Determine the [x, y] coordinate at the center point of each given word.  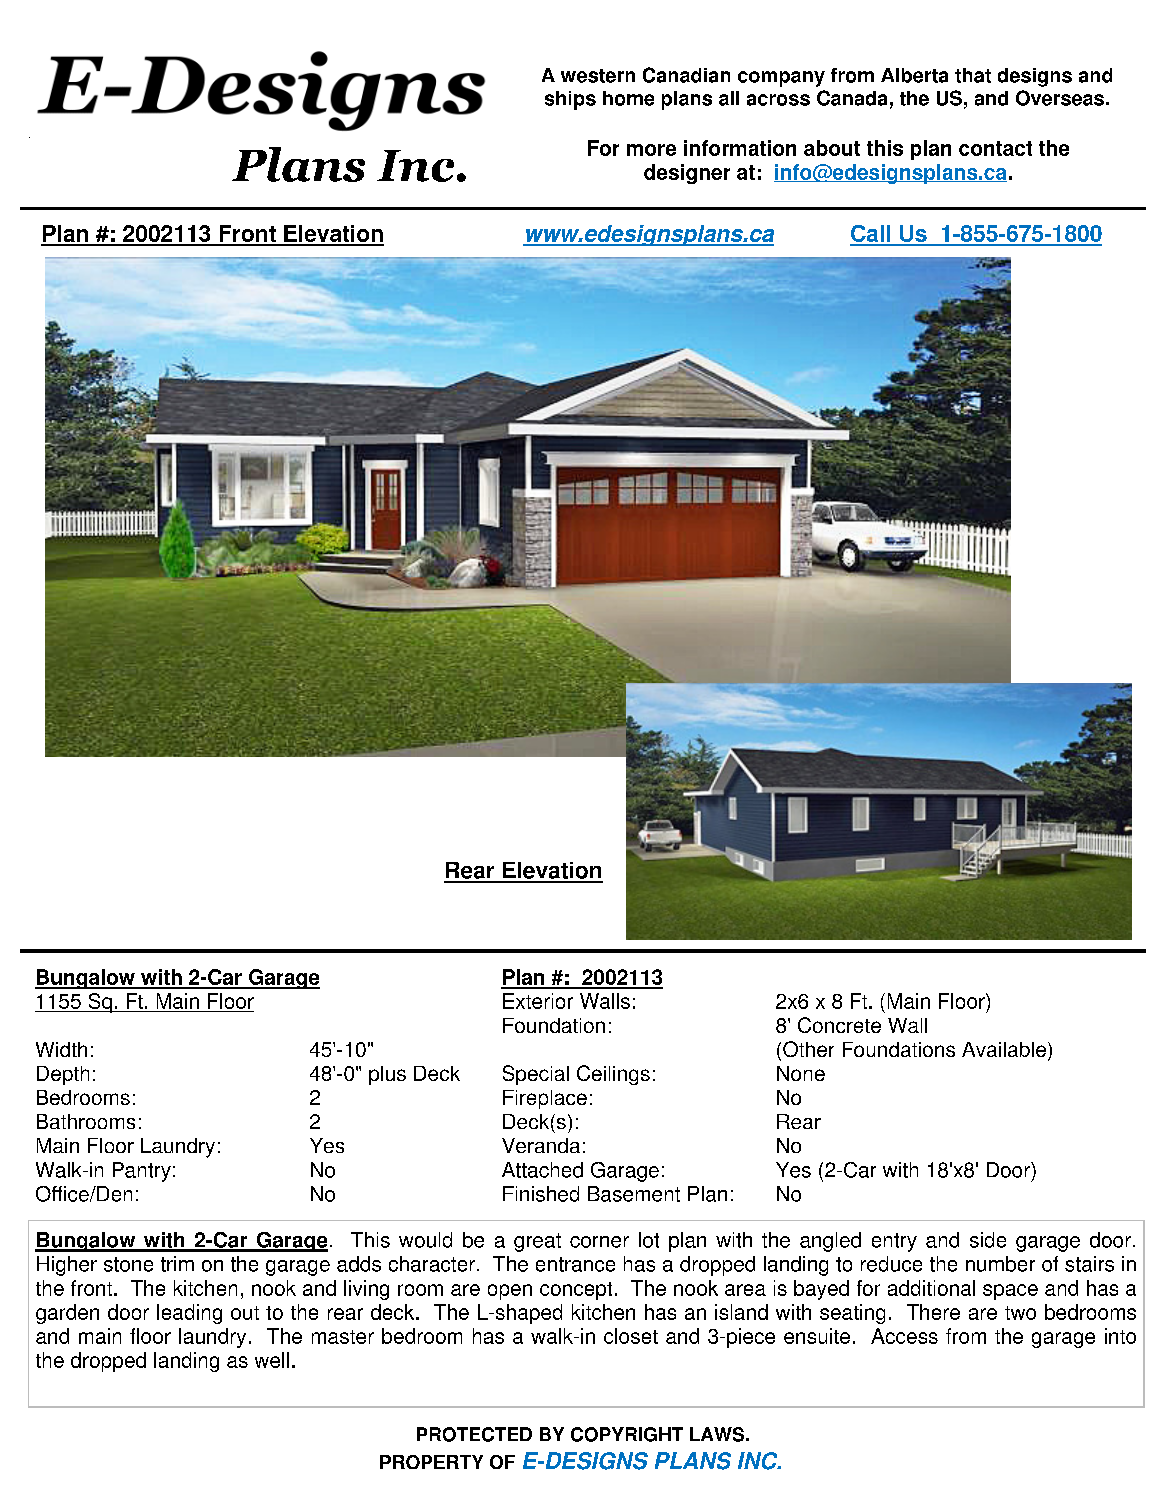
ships [570, 100]
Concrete [839, 1025]
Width [61, 1049]
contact [995, 148]
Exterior [538, 1001]
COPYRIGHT [627, 1434]
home [628, 98]
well [272, 1360]
